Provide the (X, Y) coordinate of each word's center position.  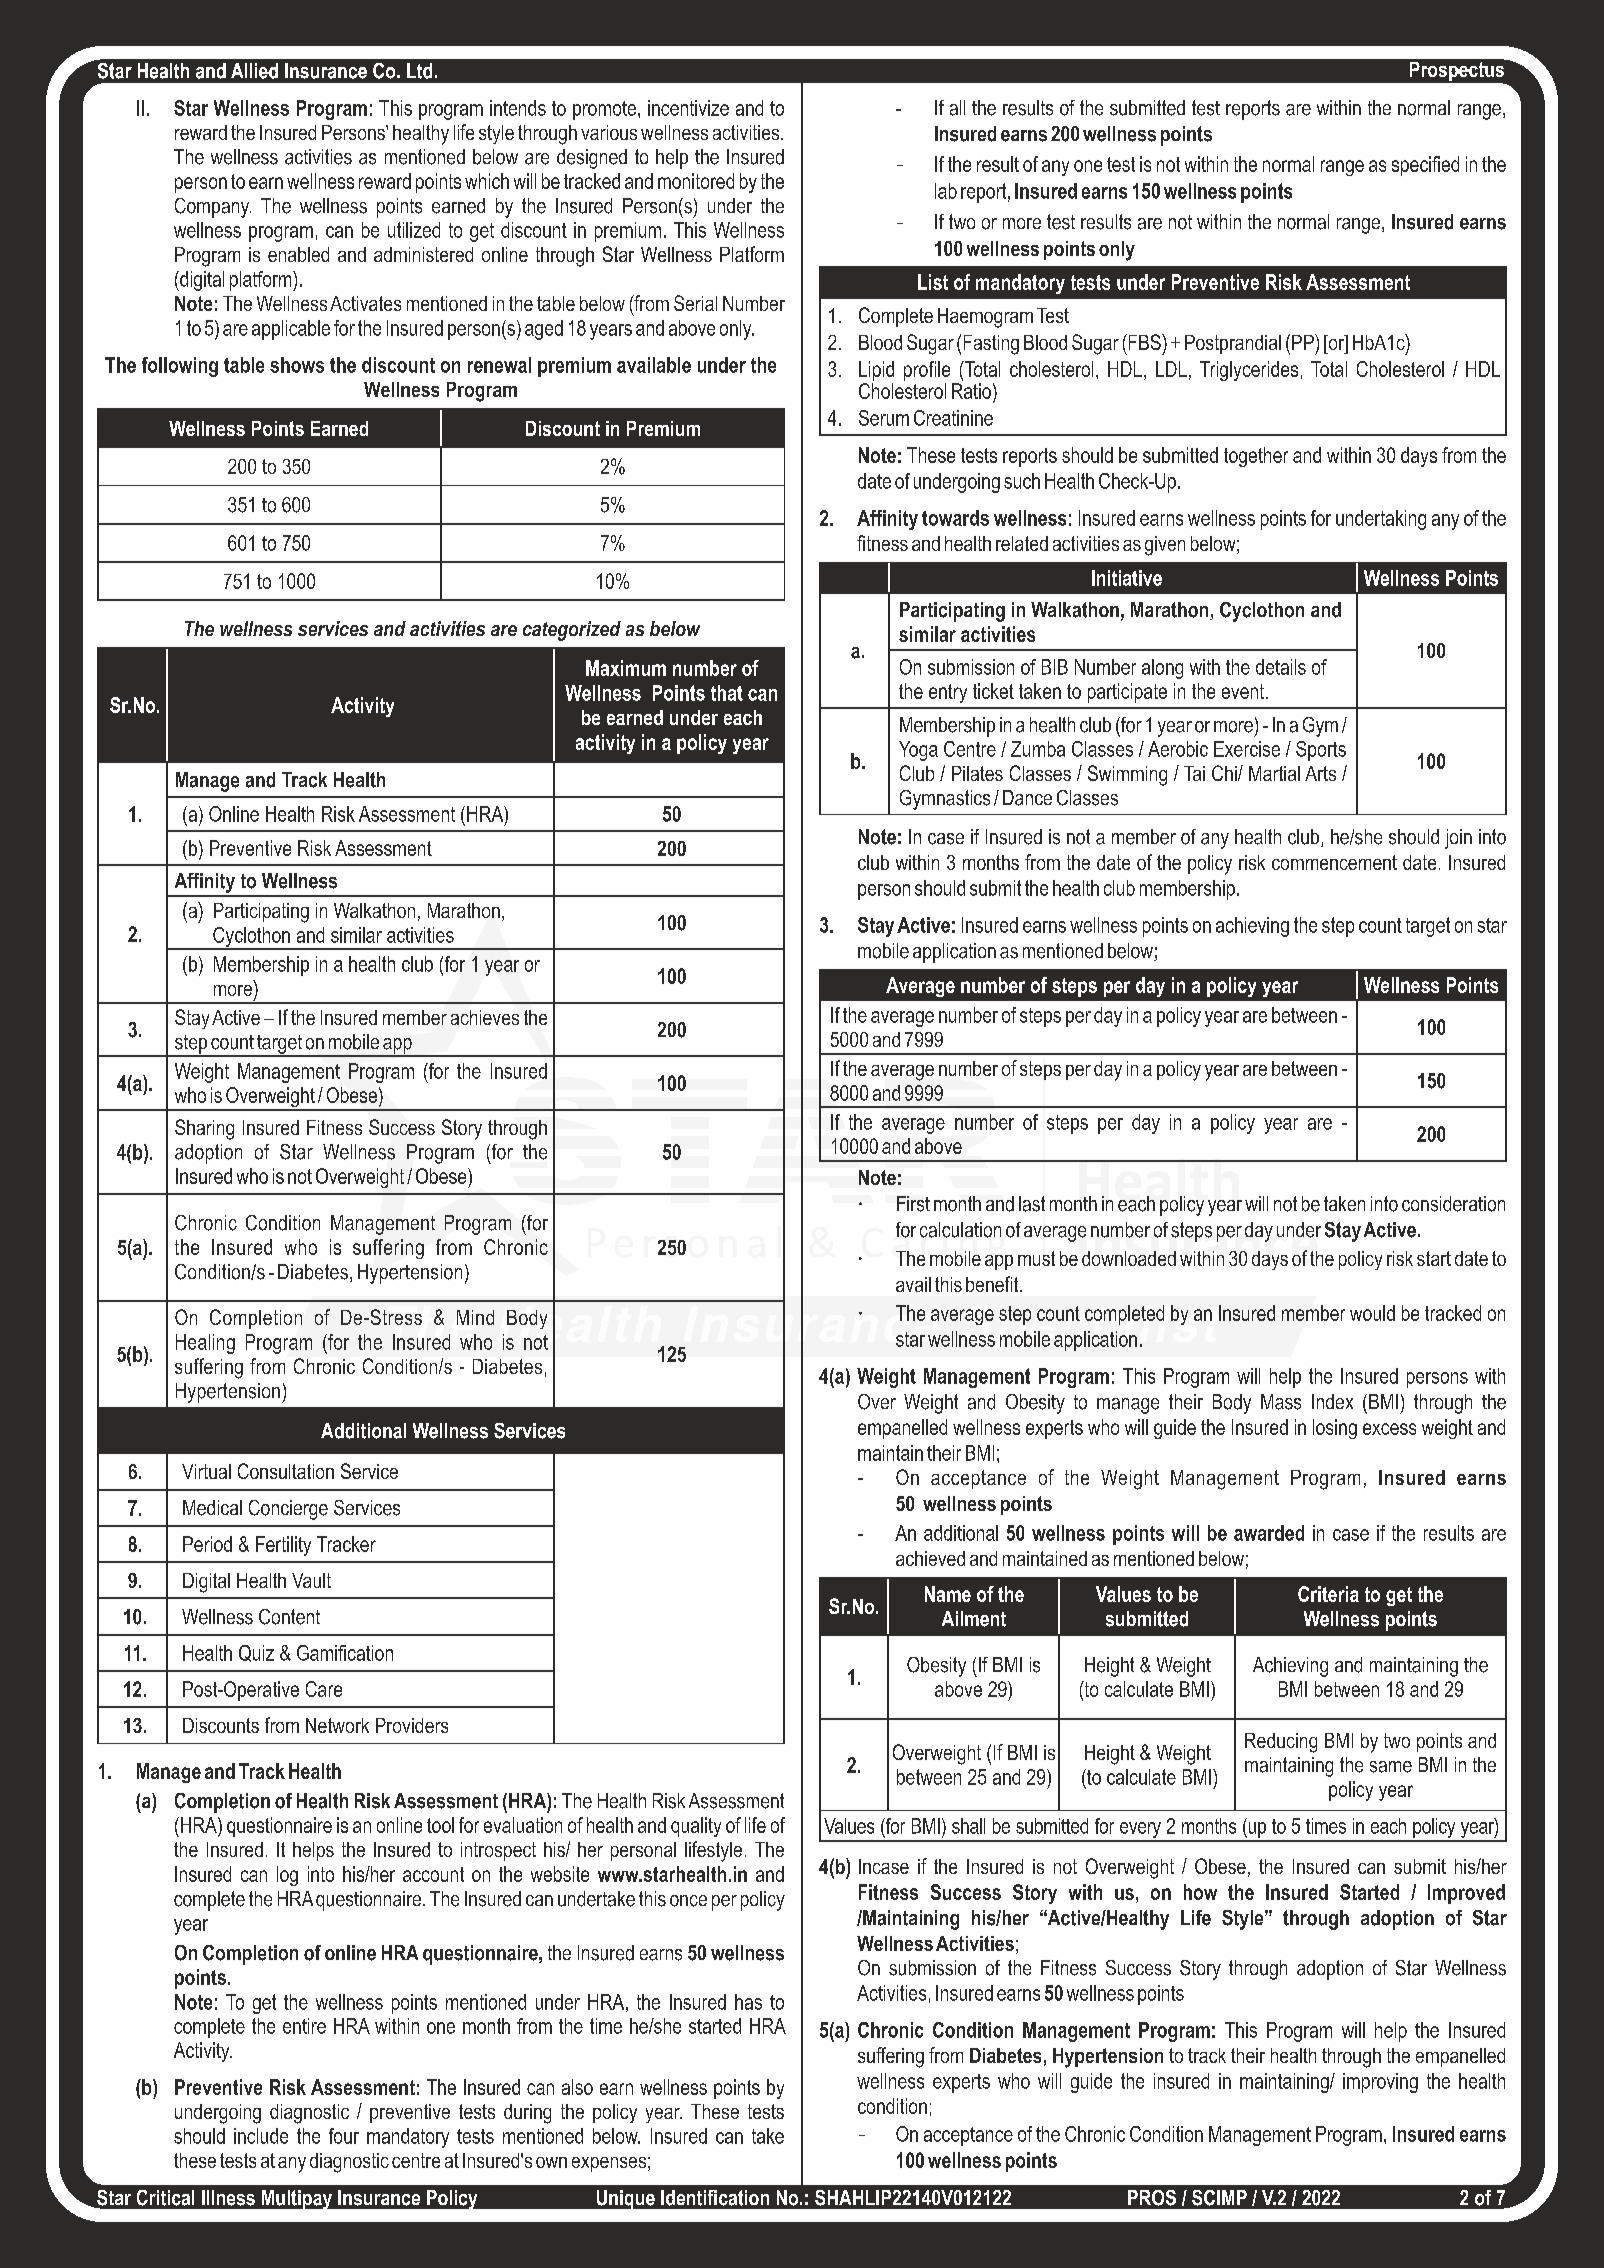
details (1281, 667)
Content (289, 1617)
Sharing (204, 1129)
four (344, 2136)
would (1372, 1313)
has (748, 2002)
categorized (572, 631)
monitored (696, 181)
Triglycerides (1249, 371)
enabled (298, 254)
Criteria (1328, 1594)
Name (948, 1594)
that (727, 693)
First (913, 1204)
